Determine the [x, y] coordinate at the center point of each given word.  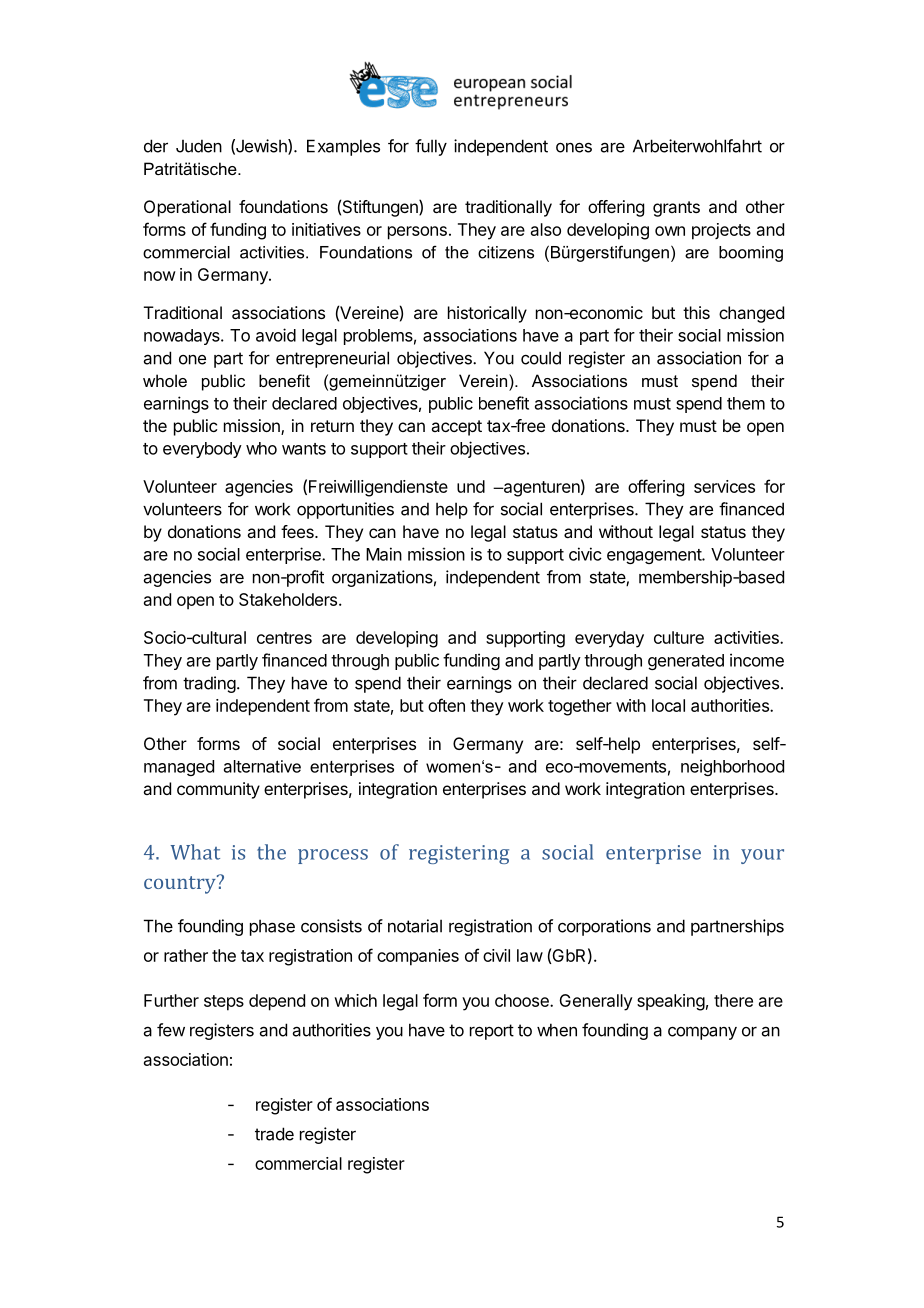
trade [274, 1134]
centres [284, 638]
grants [676, 209]
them [746, 403]
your [762, 856]
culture [679, 637]
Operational [187, 208]
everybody [202, 450]
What [195, 852]
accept [456, 428]
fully [431, 147]
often [446, 705]
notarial [415, 926]
